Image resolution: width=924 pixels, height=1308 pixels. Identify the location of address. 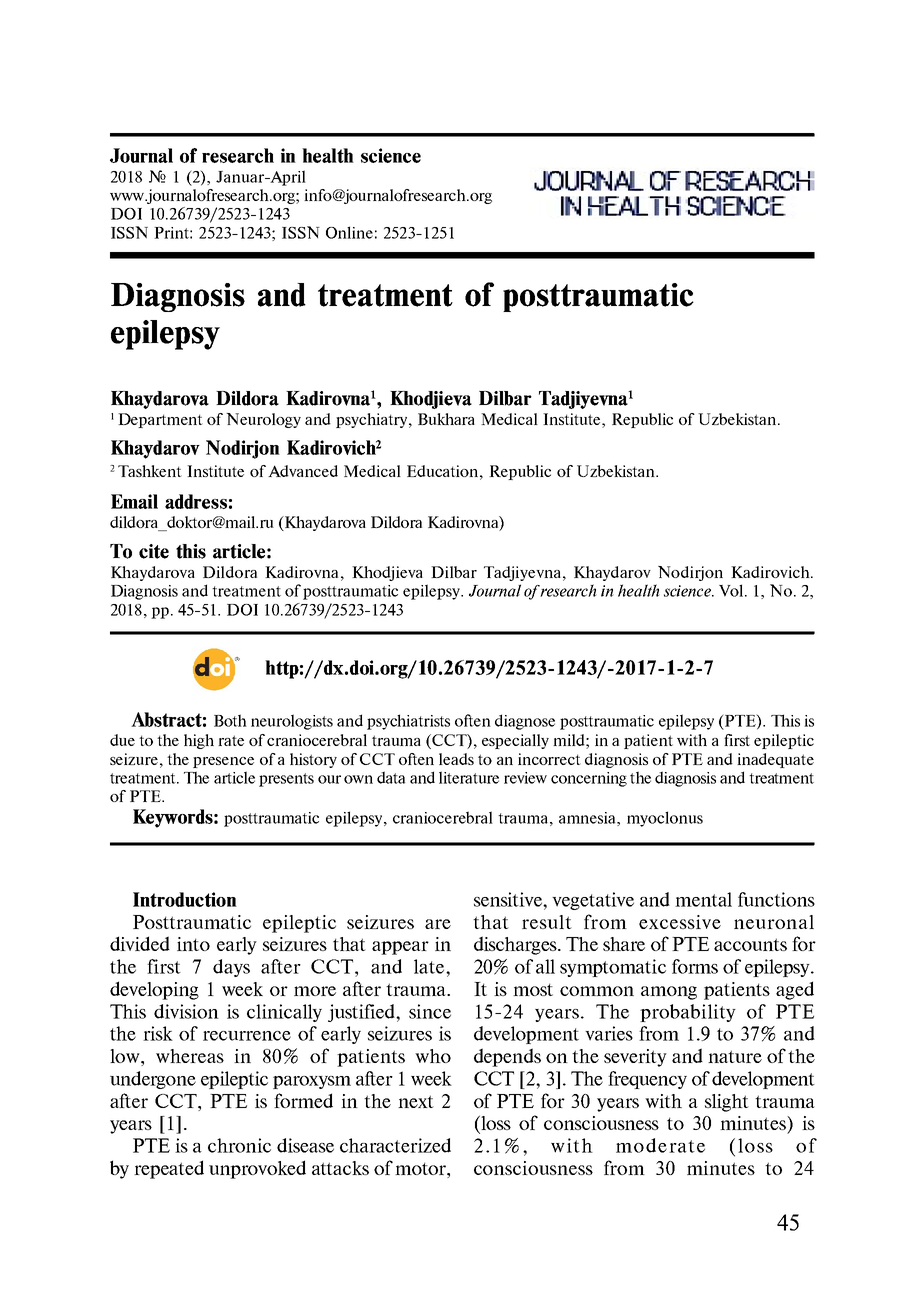
(196, 501).
